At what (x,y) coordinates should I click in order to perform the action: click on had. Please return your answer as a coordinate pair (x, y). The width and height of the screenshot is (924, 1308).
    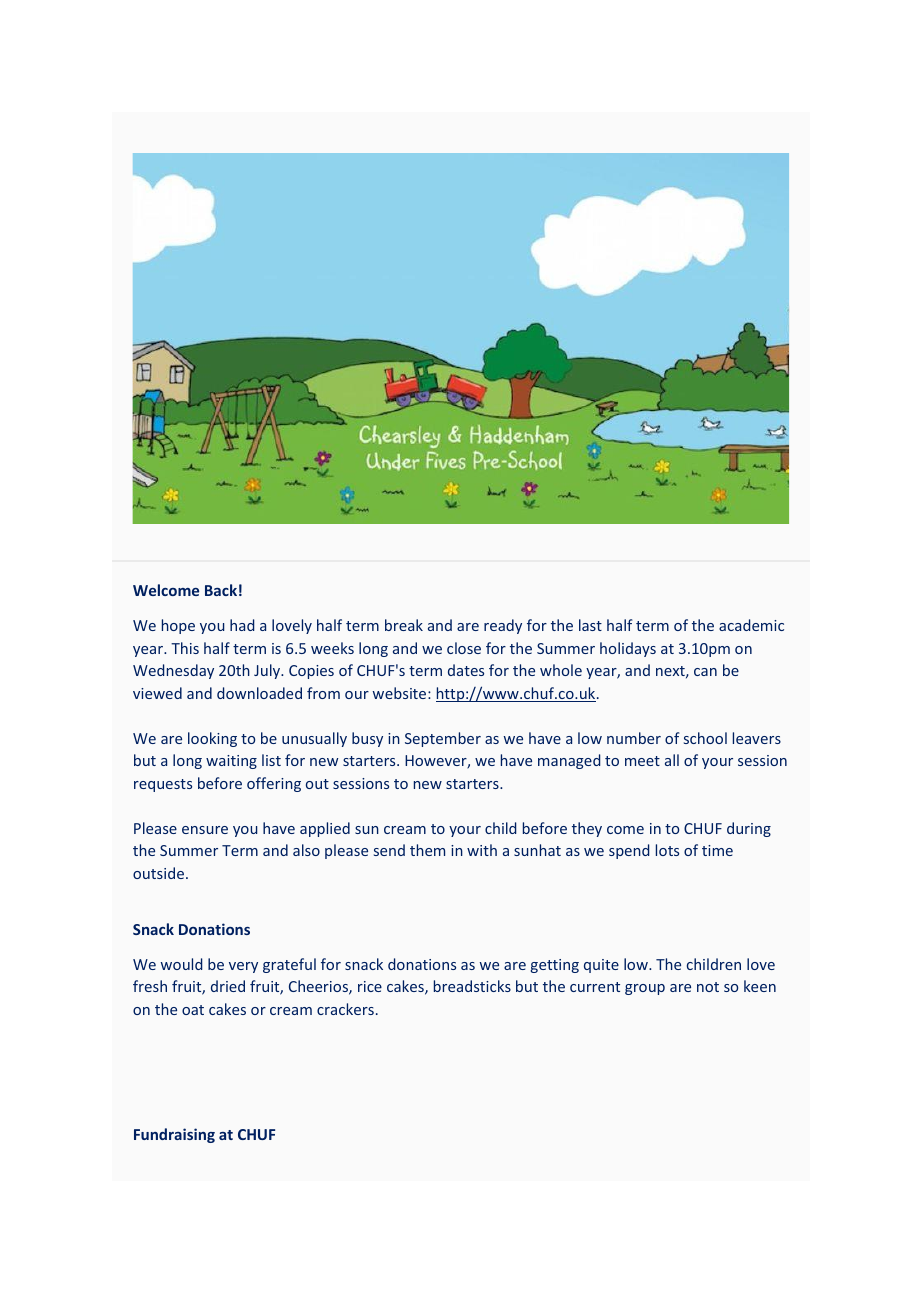
    Looking at the image, I should click on (242, 625).
